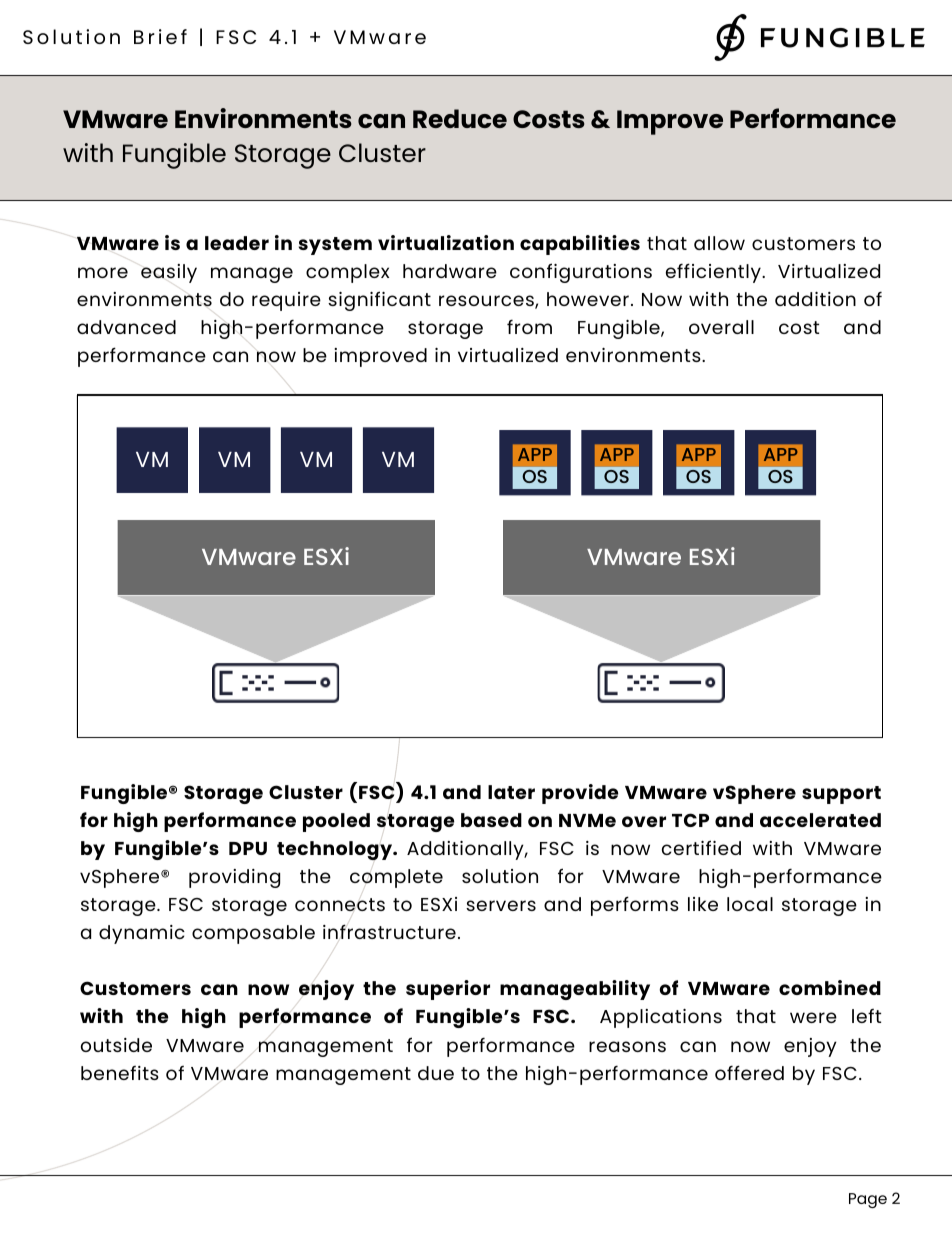  I want to click on based, so click(491, 820).
